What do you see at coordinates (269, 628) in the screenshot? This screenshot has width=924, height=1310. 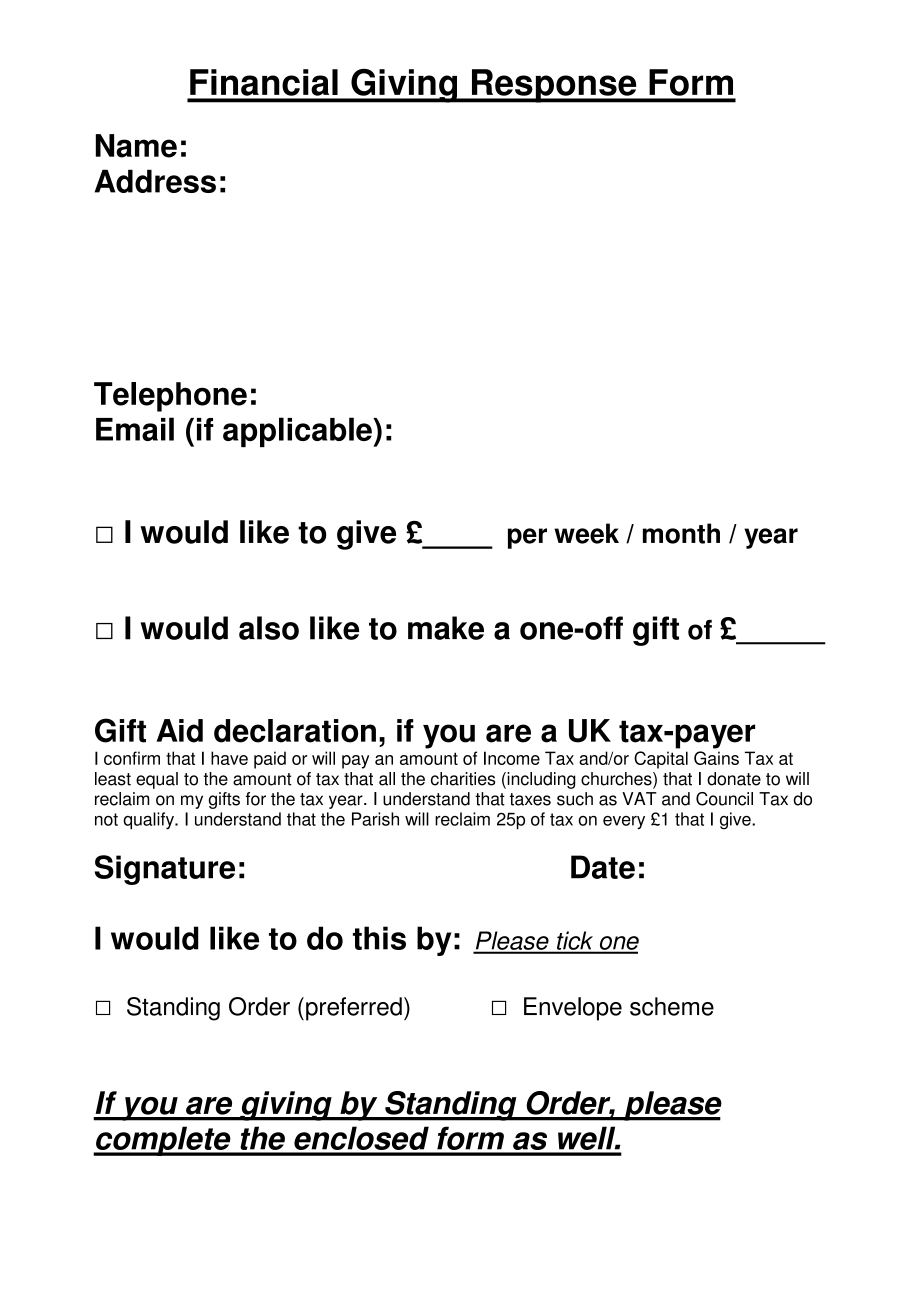 I see `also` at bounding box center [269, 628].
